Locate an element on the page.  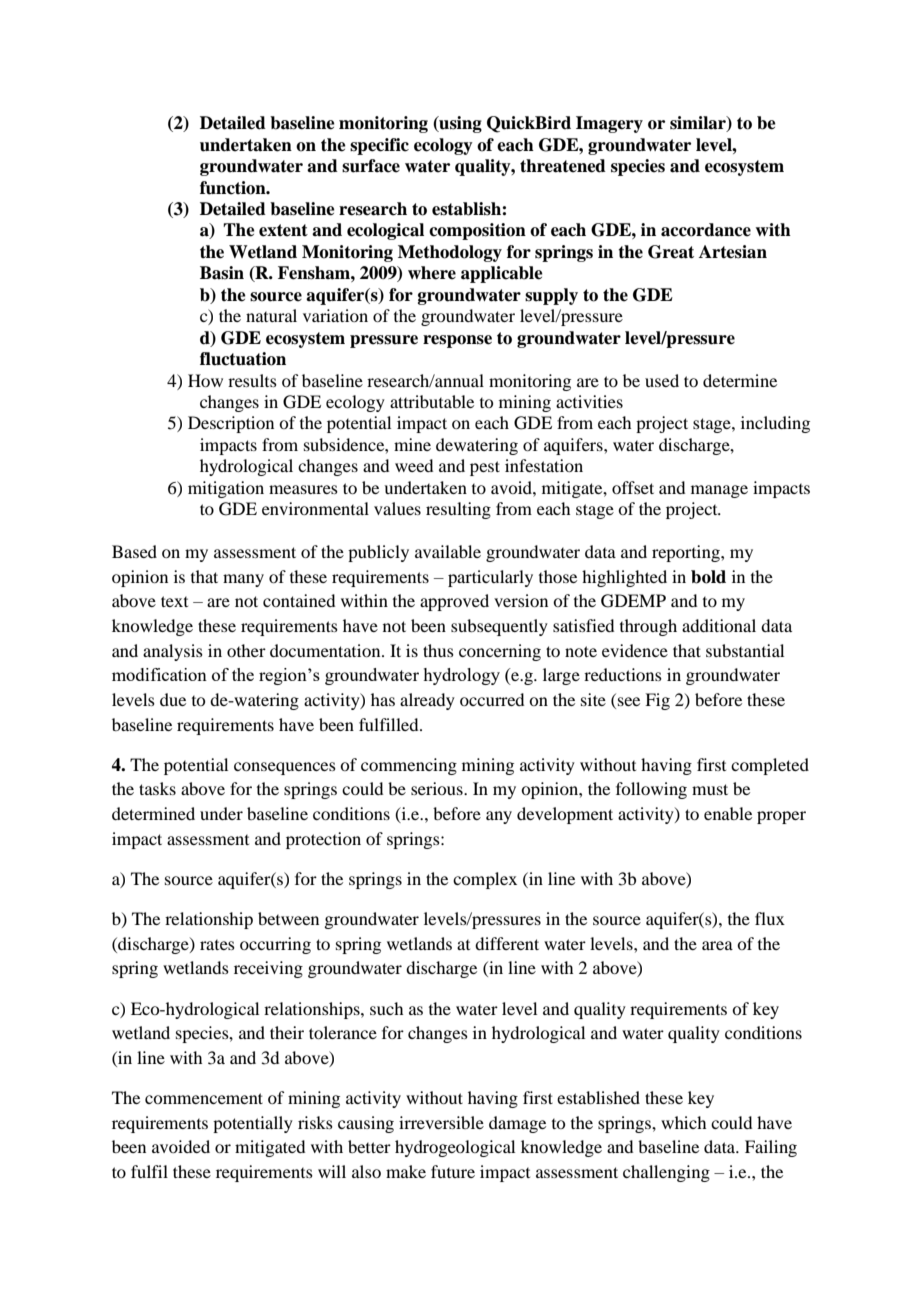
additional is located at coordinates (719, 625).
